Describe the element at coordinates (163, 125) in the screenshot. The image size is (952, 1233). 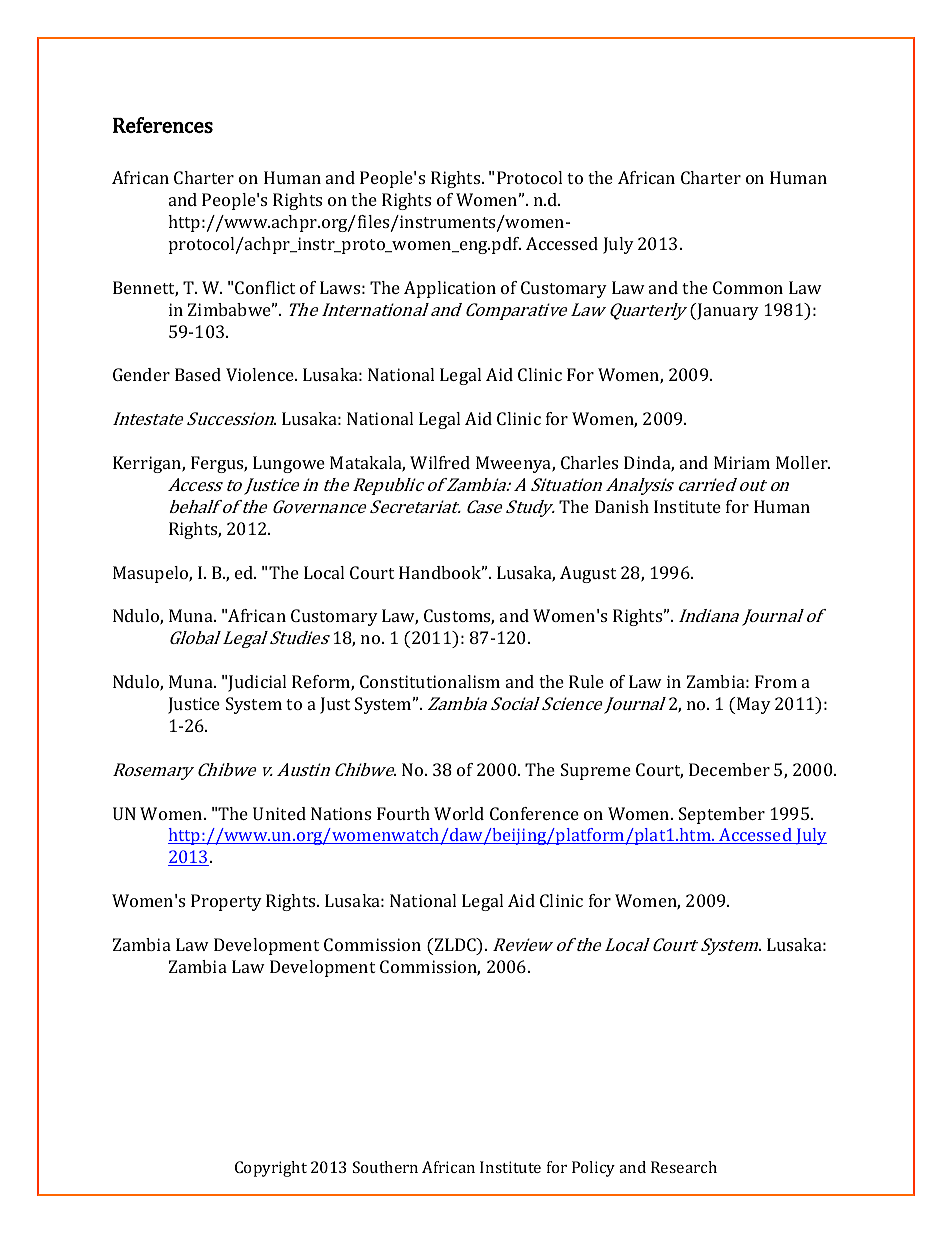
I see `References` at that location.
